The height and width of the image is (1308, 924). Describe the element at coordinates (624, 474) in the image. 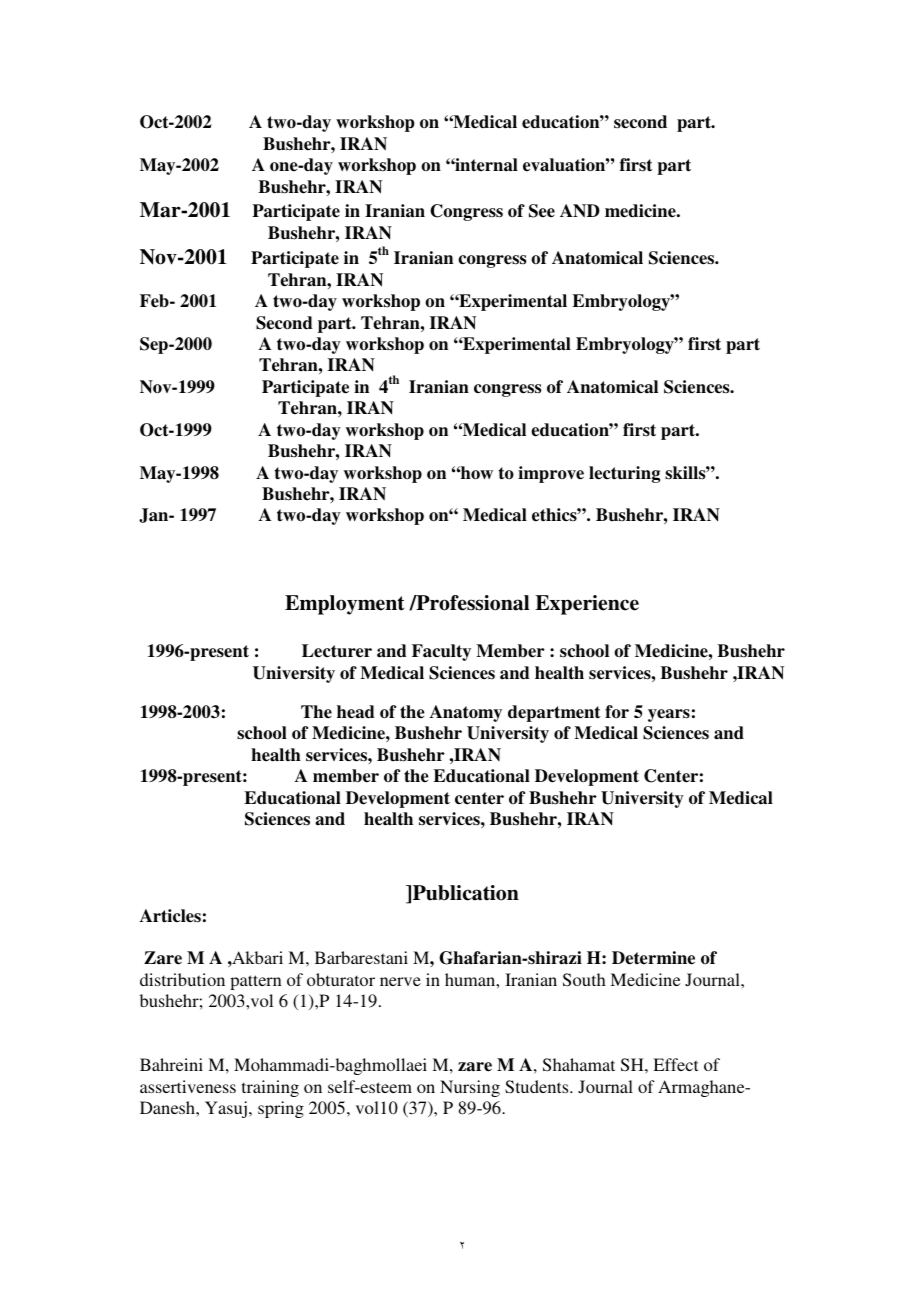

I see `lecturing` at that location.
